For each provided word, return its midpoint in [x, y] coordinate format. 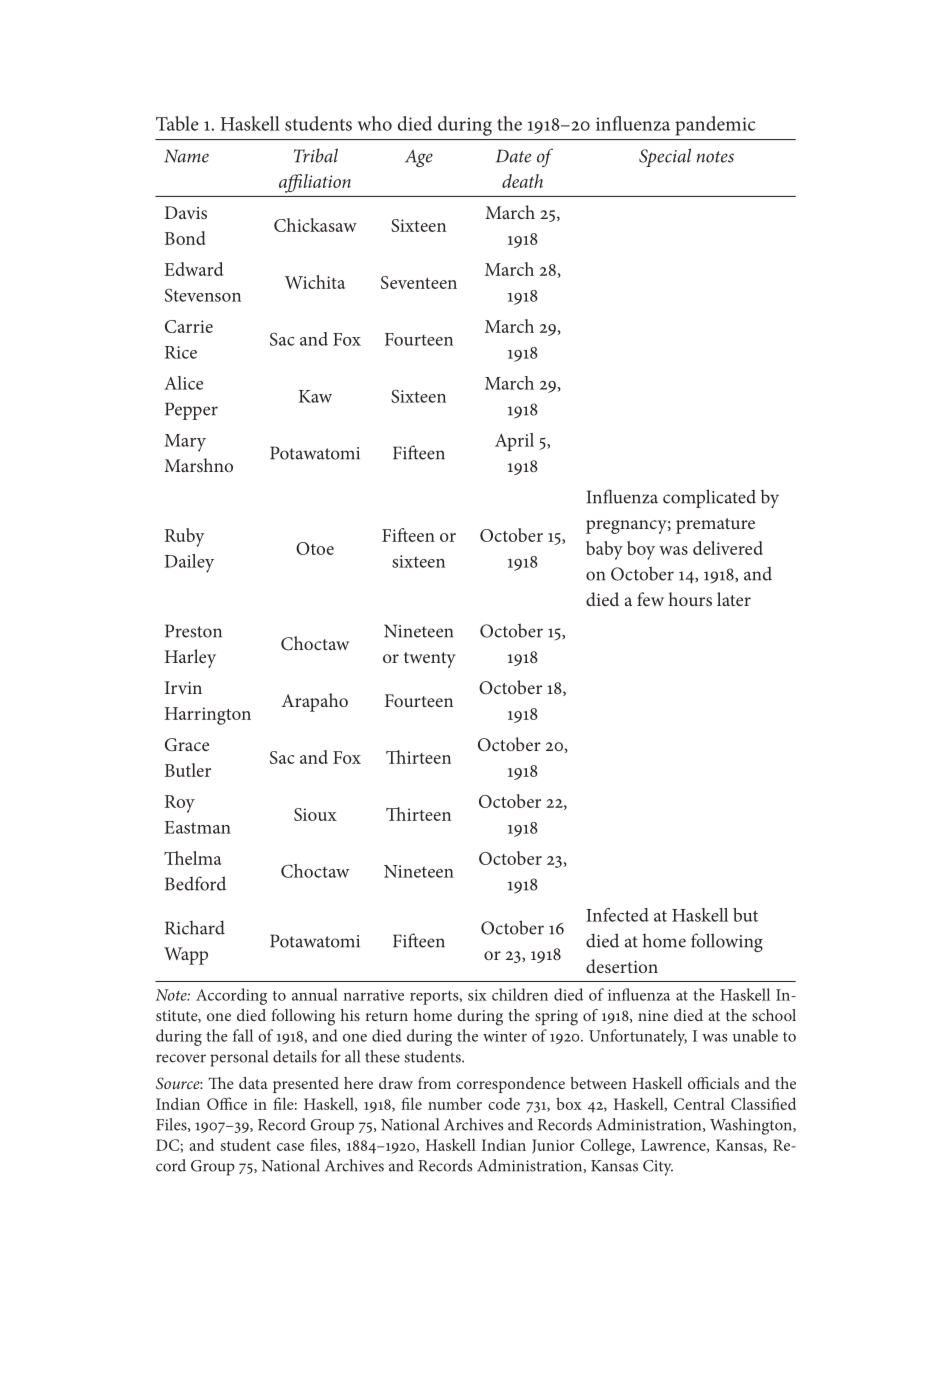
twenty [430, 660]
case [290, 1147]
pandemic [715, 126]
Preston [193, 631]
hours [690, 599]
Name [186, 156]
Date [513, 156]
